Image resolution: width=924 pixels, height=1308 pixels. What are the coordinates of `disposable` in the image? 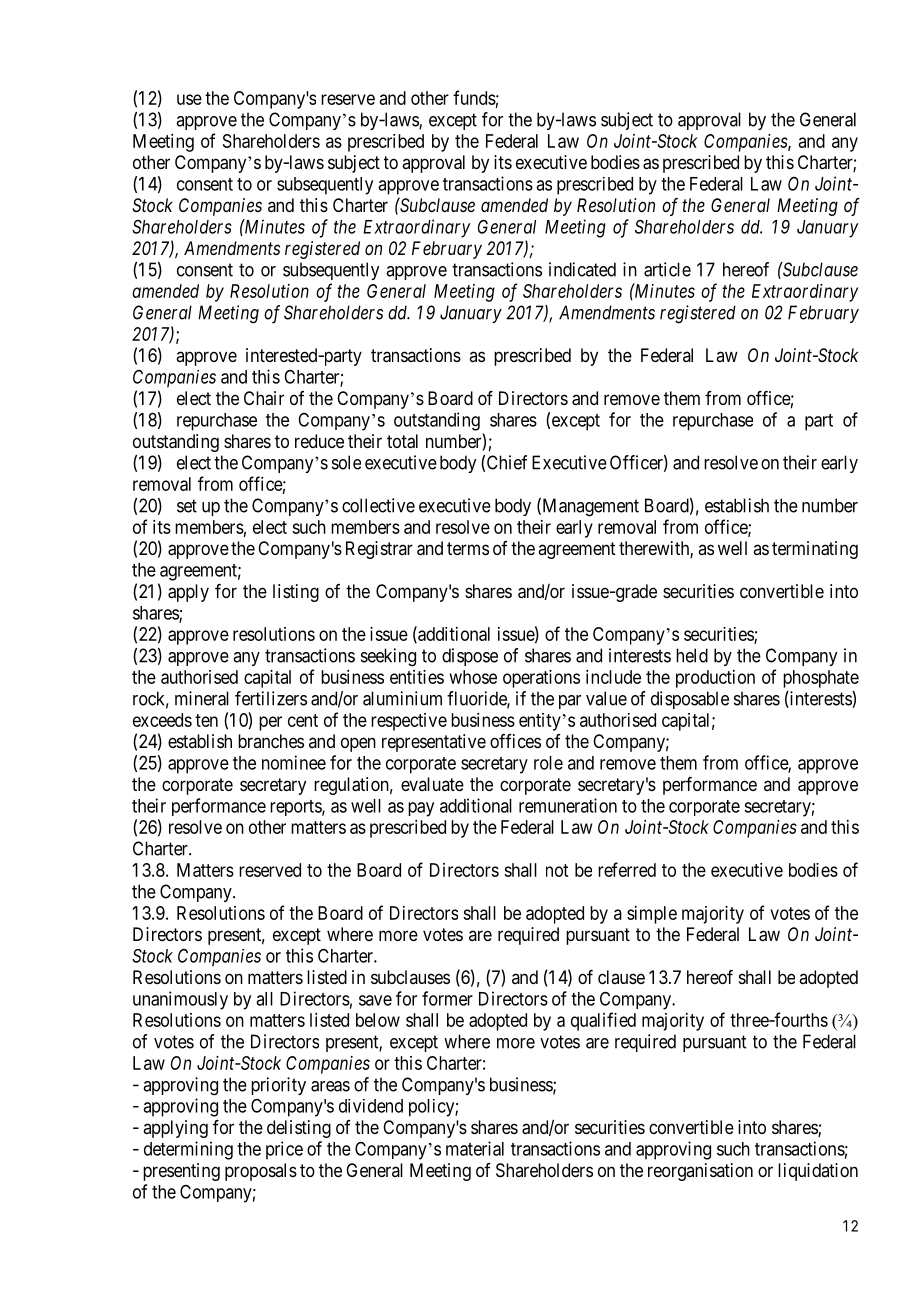 It's located at (690, 700).
